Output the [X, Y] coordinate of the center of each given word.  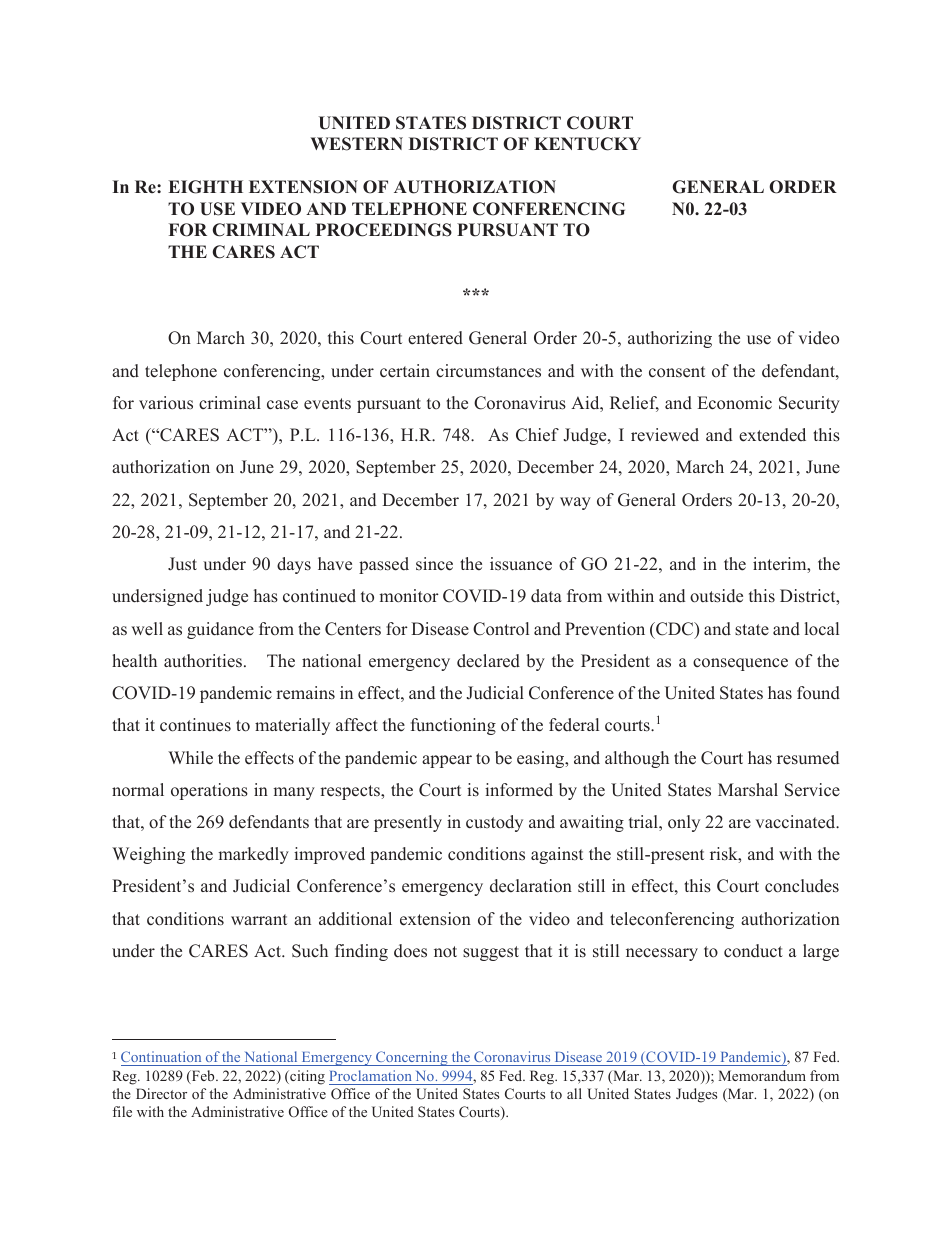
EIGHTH [205, 187]
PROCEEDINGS [384, 230]
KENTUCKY [587, 144]
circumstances [488, 371]
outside [716, 596]
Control [501, 629]
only [684, 823]
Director [161, 1093]
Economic [735, 403]
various [166, 403]
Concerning [412, 1058]
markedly [253, 855]
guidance [220, 630]
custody [494, 823]
